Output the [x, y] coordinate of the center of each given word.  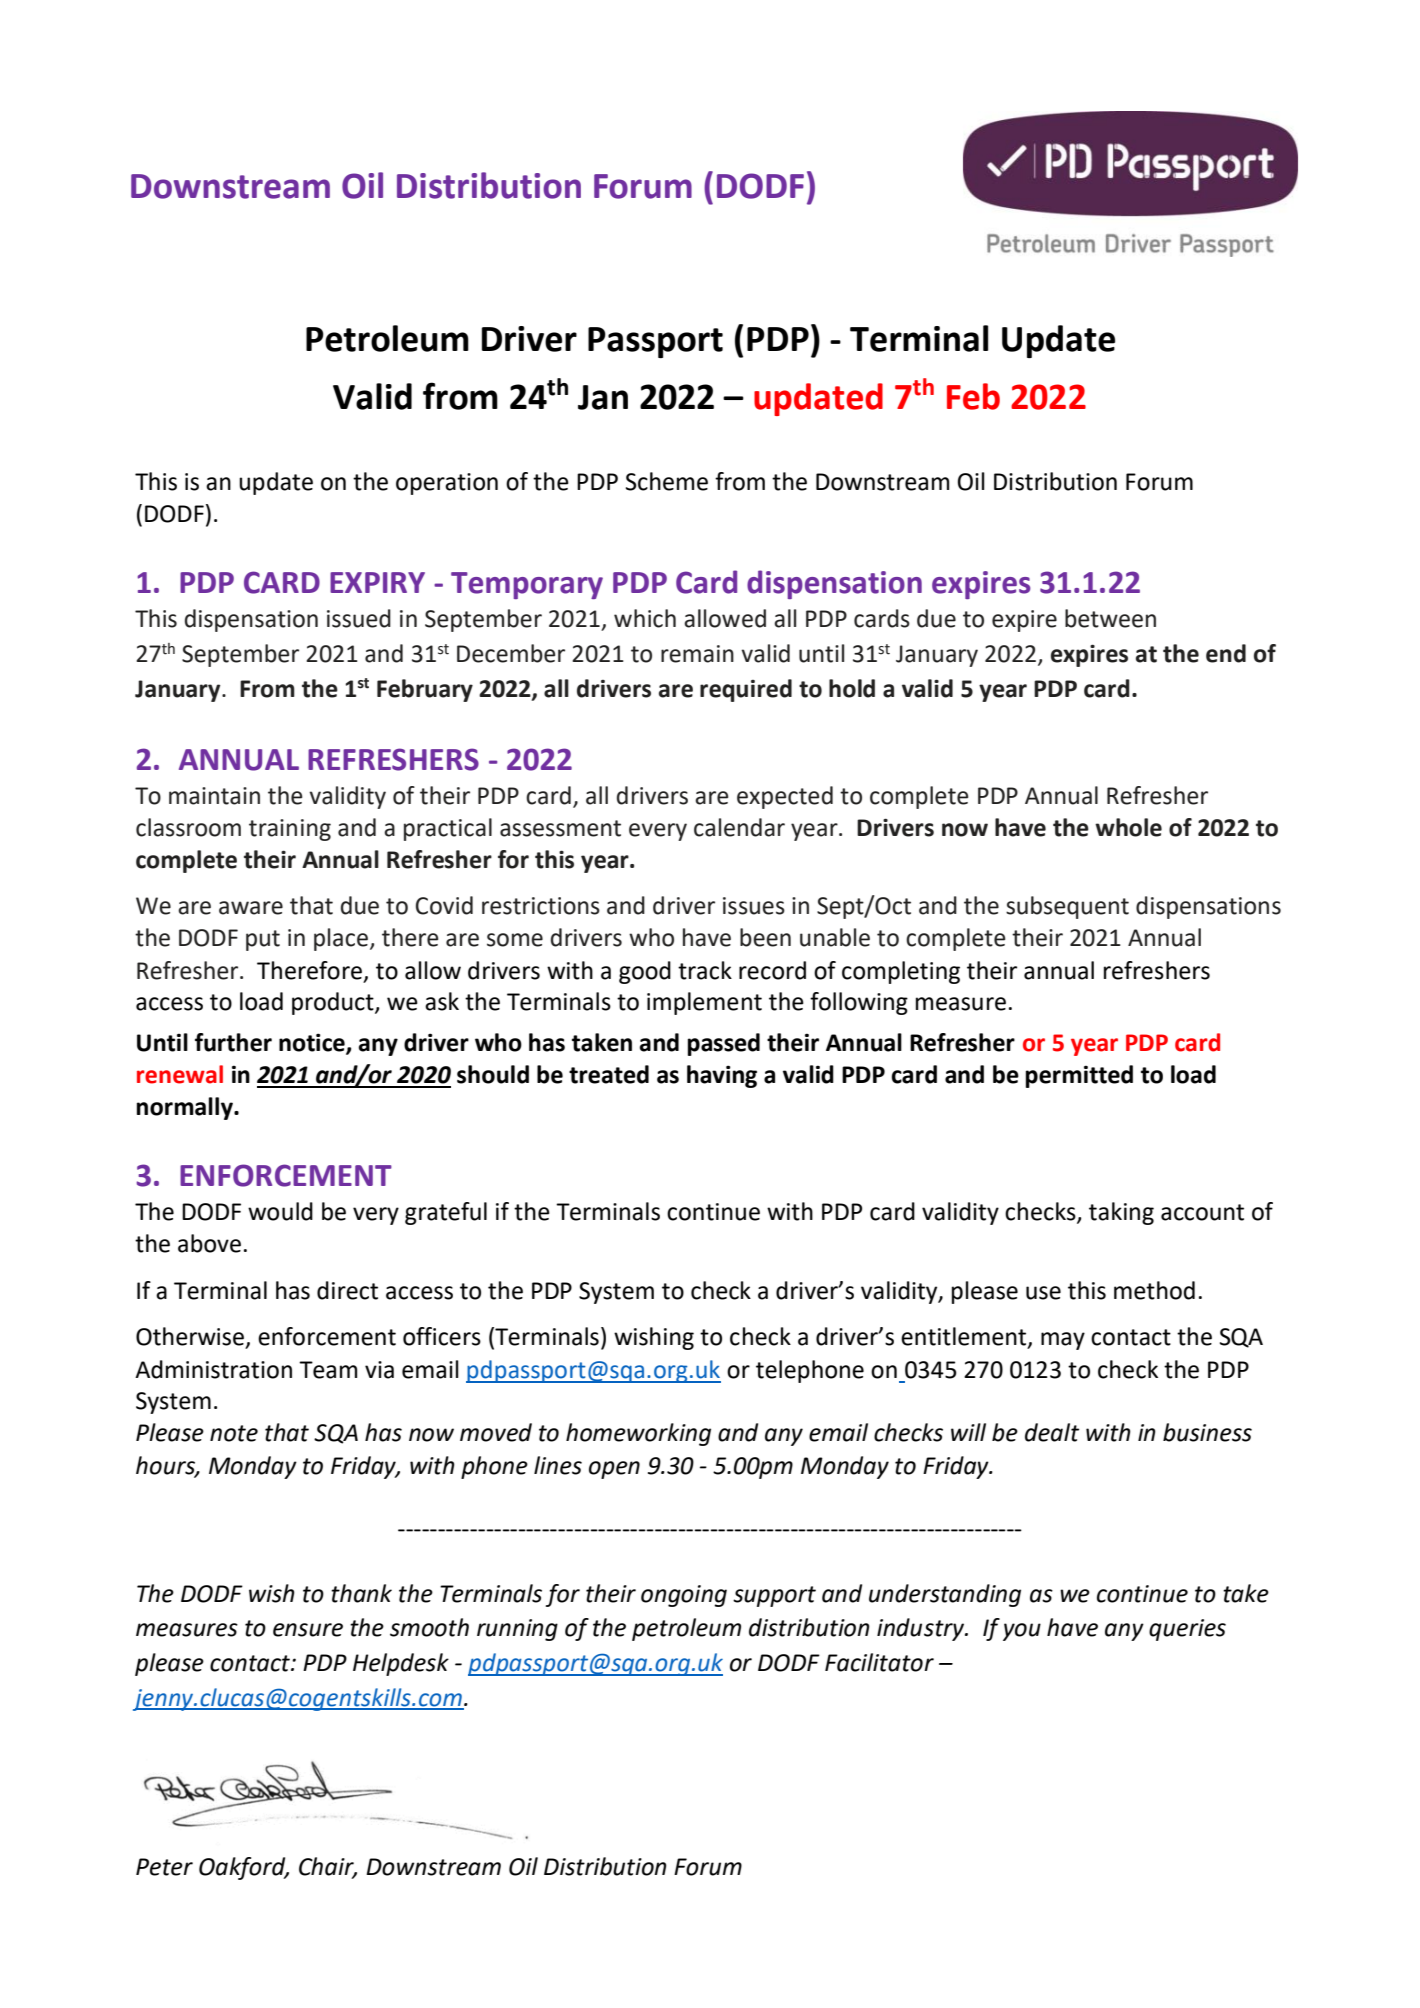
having [722, 1076]
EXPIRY [377, 582]
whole [1128, 827]
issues [754, 906]
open [614, 1470]
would [280, 1211]
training [290, 830]
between [1110, 618]
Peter [164, 1867]
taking [1121, 1213]
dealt [1052, 1432]
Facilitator [879, 1662]
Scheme [667, 481]
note [234, 1433]
